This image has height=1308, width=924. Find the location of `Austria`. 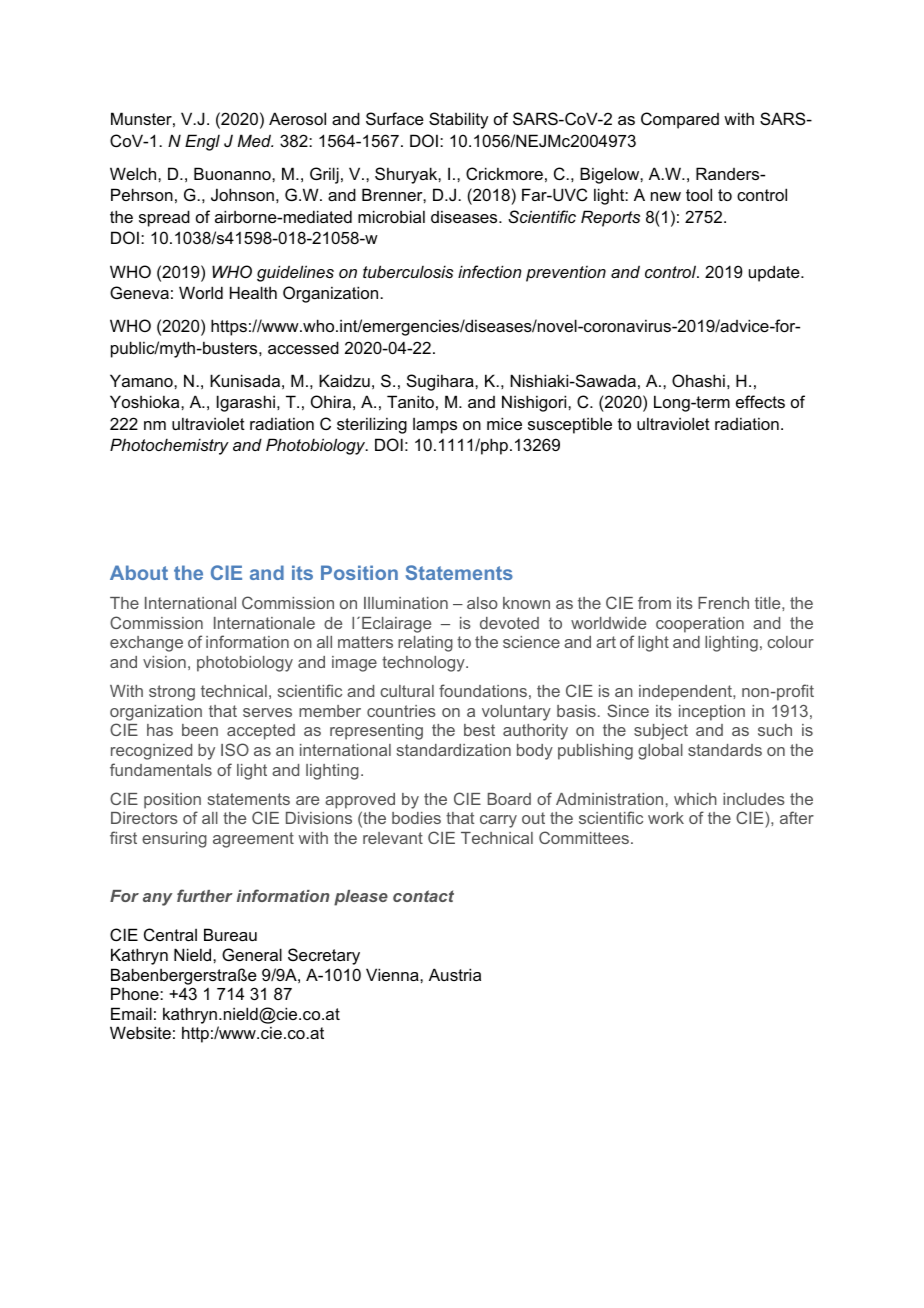

Austria is located at coordinates (455, 974).
